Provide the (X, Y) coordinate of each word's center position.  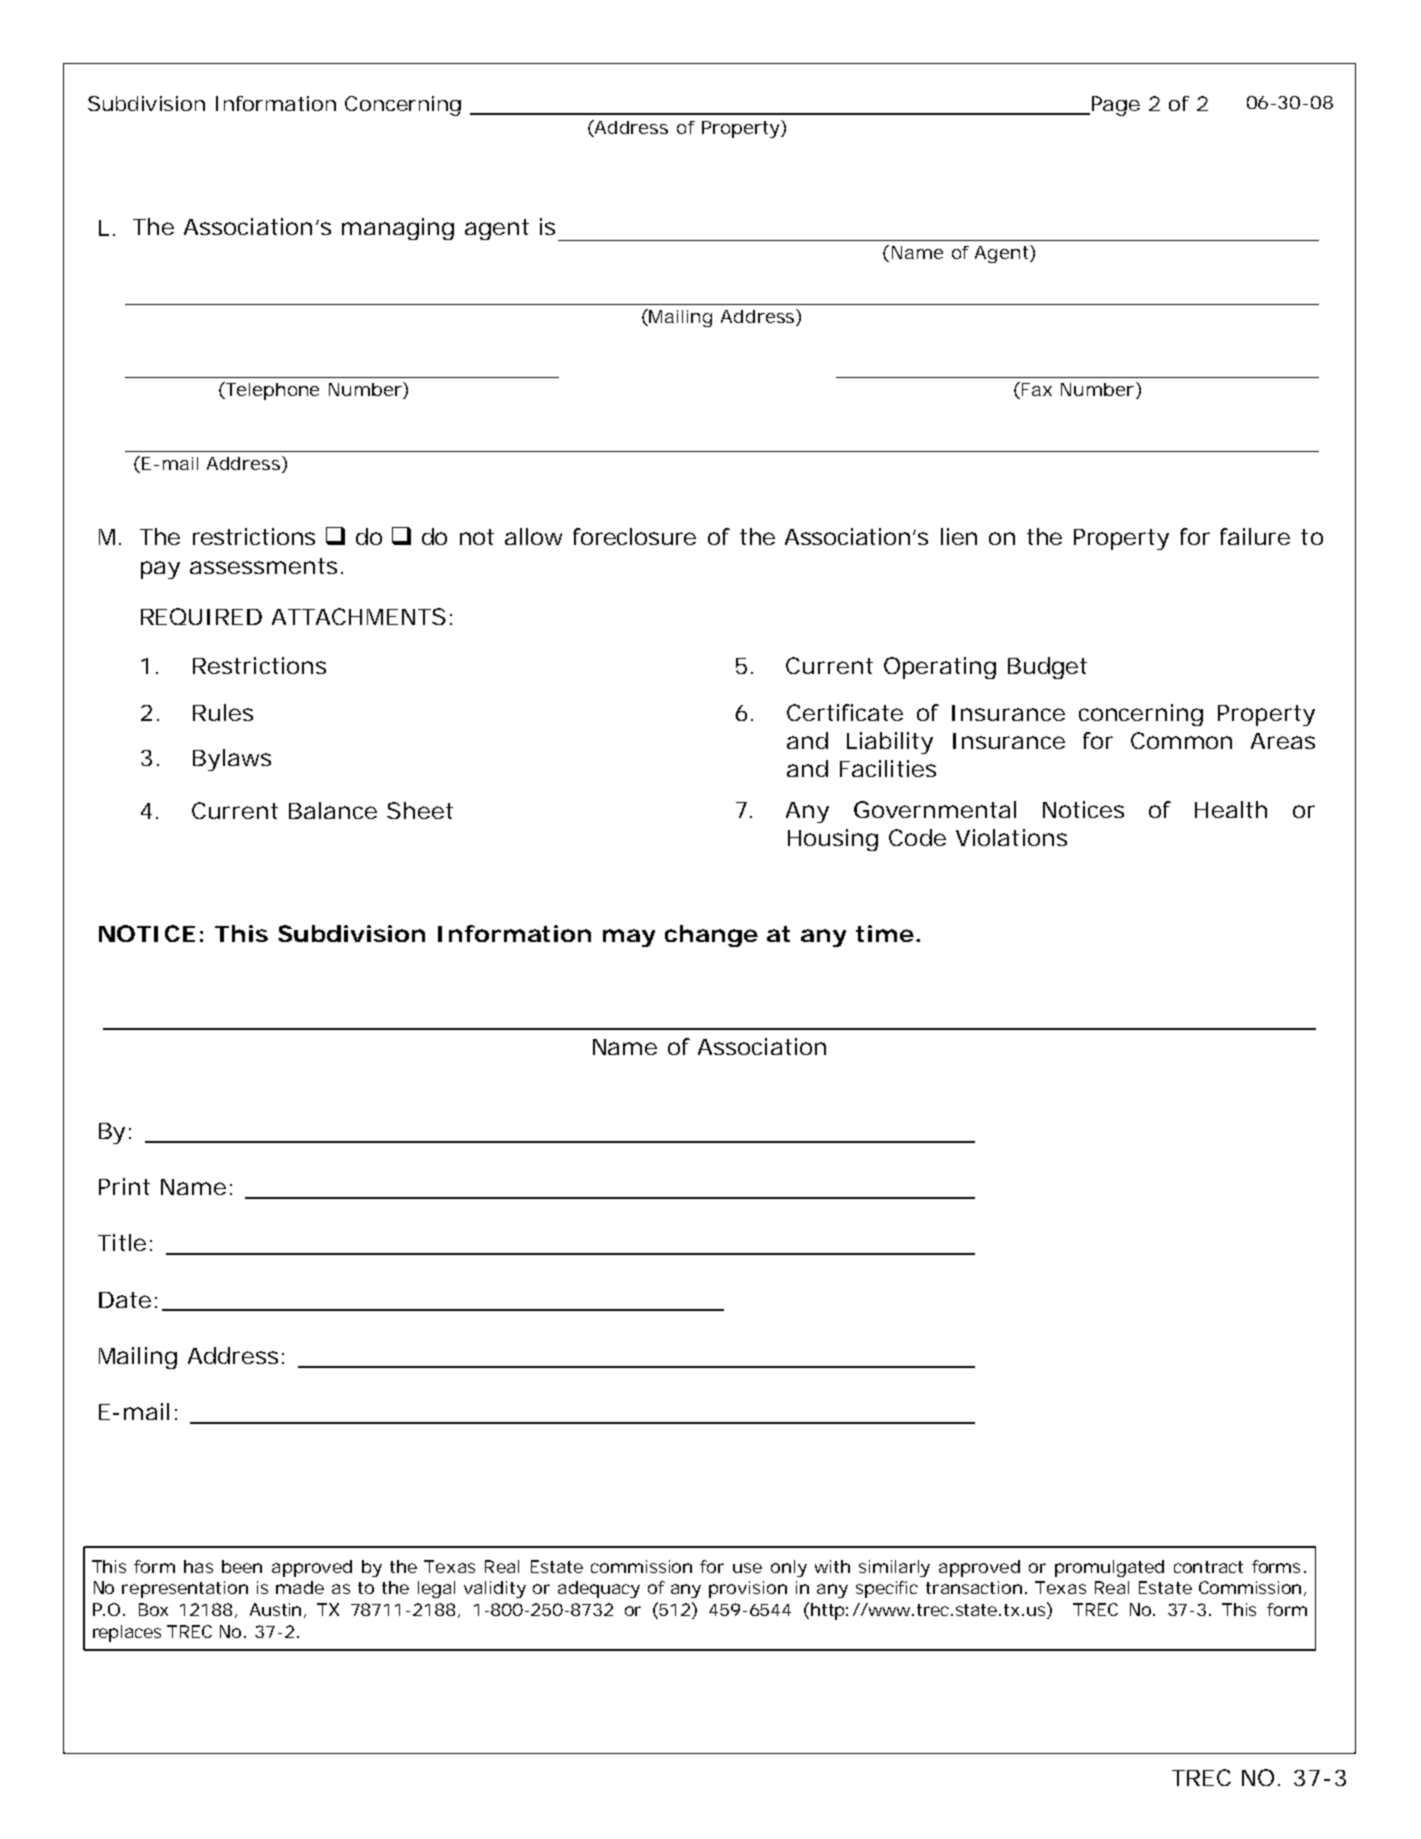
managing (398, 229)
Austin (275, 1609)
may (629, 938)
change (711, 936)
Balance (333, 810)
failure (1255, 536)
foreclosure (634, 536)
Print (124, 1186)
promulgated (1109, 1568)
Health (1231, 809)
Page (1114, 106)
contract (1208, 1567)
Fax (1037, 389)
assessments (263, 566)
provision (748, 1589)
